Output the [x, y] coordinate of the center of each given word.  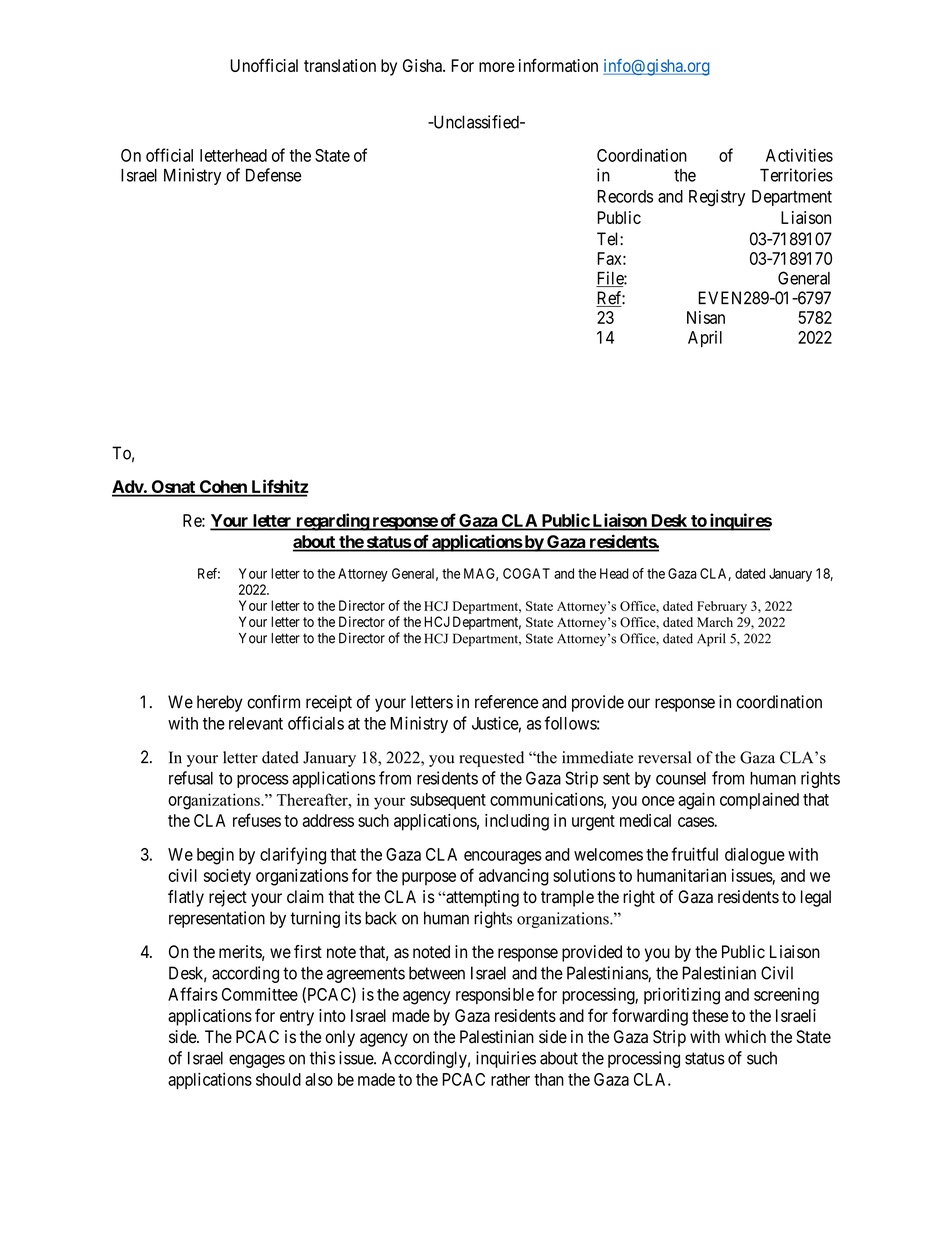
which [745, 1037]
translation [340, 65]
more [497, 67]
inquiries [506, 1059]
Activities [799, 155]
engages [257, 1061]
